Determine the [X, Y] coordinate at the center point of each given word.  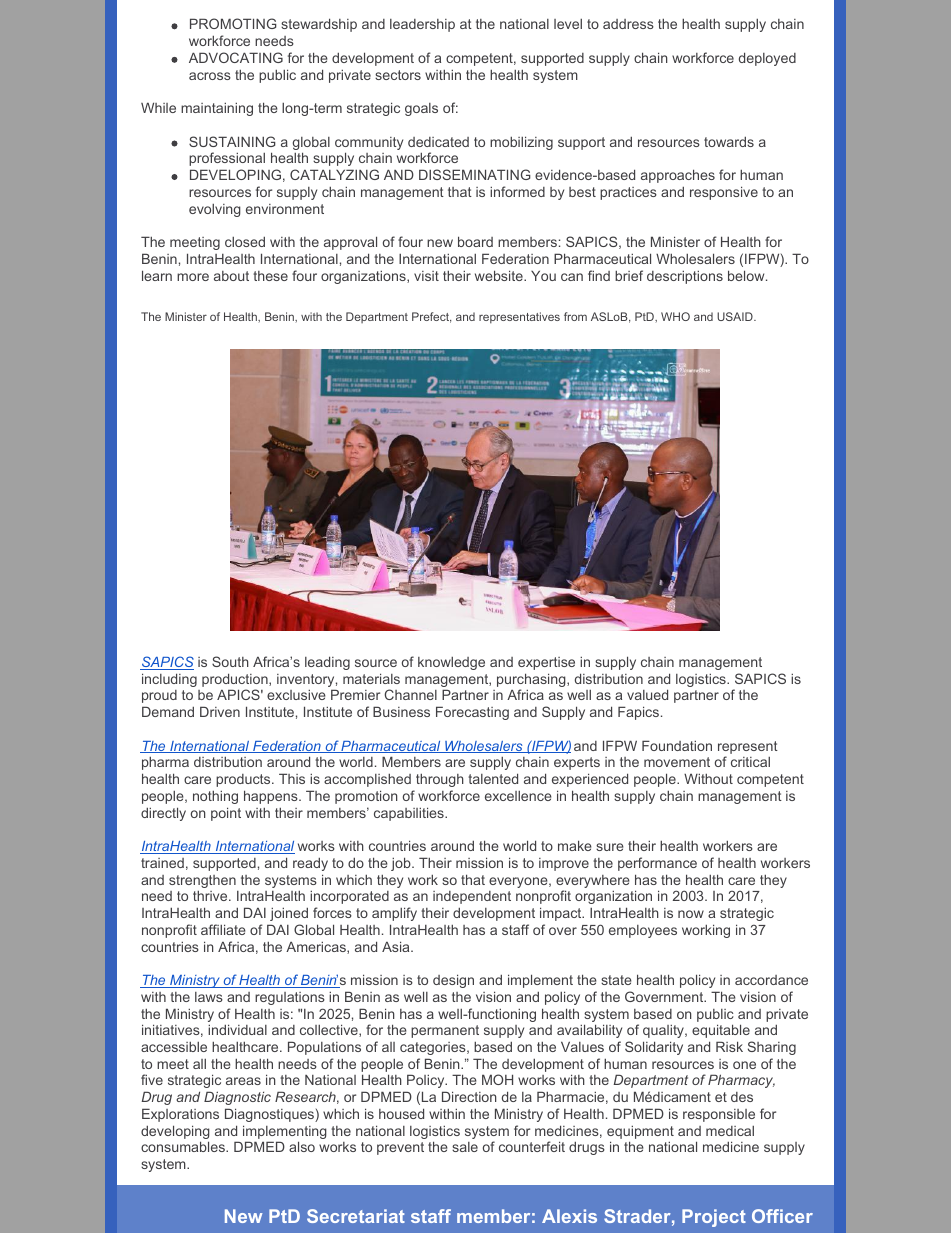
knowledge [451, 663]
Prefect [432, 317]
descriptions [685, 277]
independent [472, 897]
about [231, 276]
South [230, 661]
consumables [184, 1146]
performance [657, 864]
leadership [422, 25]
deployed [767, 59]
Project [714, 1218]
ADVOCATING [236, 57]
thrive [211, 895]
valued [647, 694]
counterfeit [532, 1146]
